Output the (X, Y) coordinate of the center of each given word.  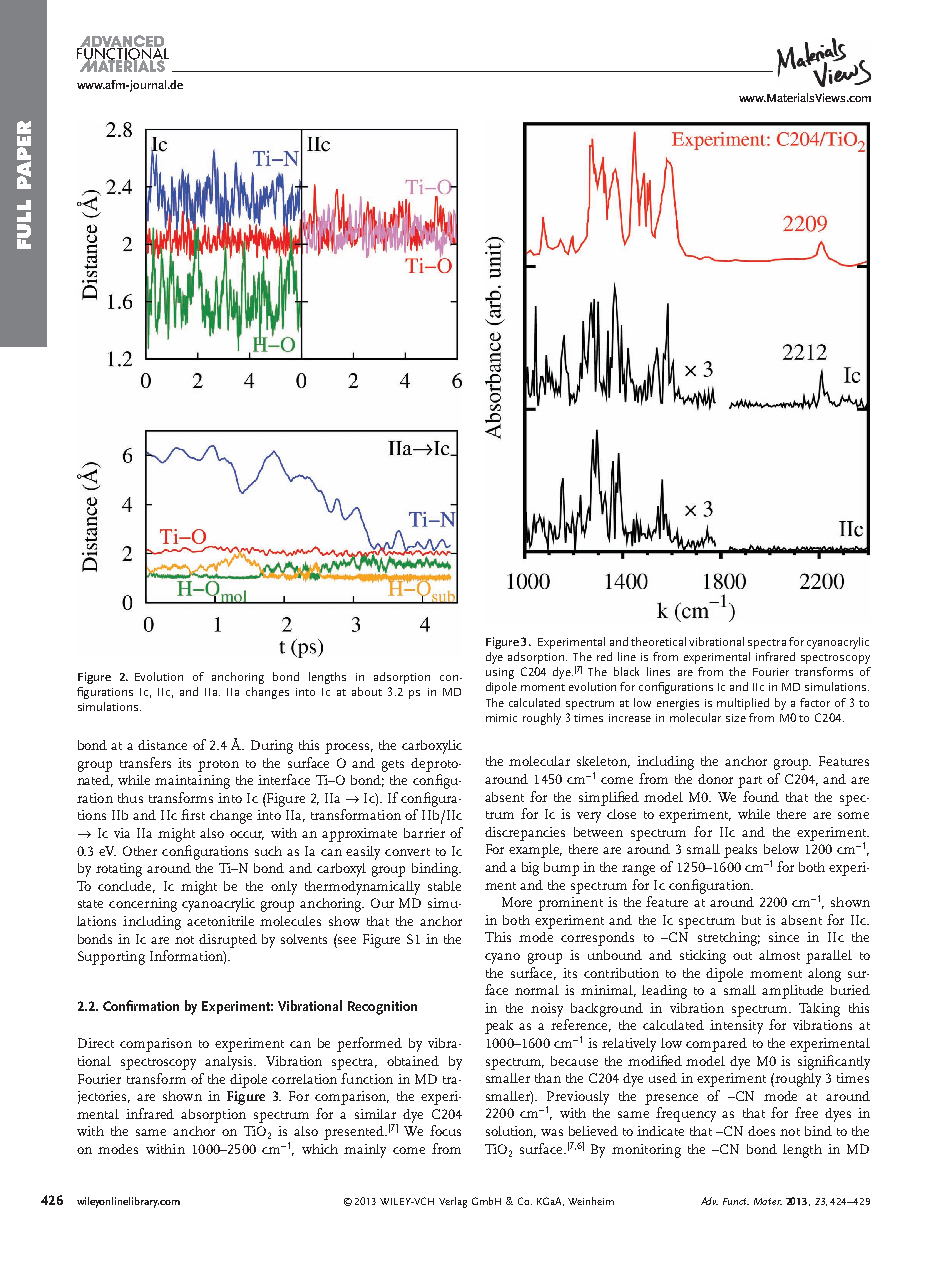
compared (716, 1045)
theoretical (658, 641)
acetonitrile (220, 921)
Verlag (453, 1202)
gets (393, 766)
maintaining (192, 782)
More (517, 902)
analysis (230, 1063)
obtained (413, 1061)
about (367, 691)
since (784, 937)
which (320, 1149)
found (761, 796)
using (500, 673)
